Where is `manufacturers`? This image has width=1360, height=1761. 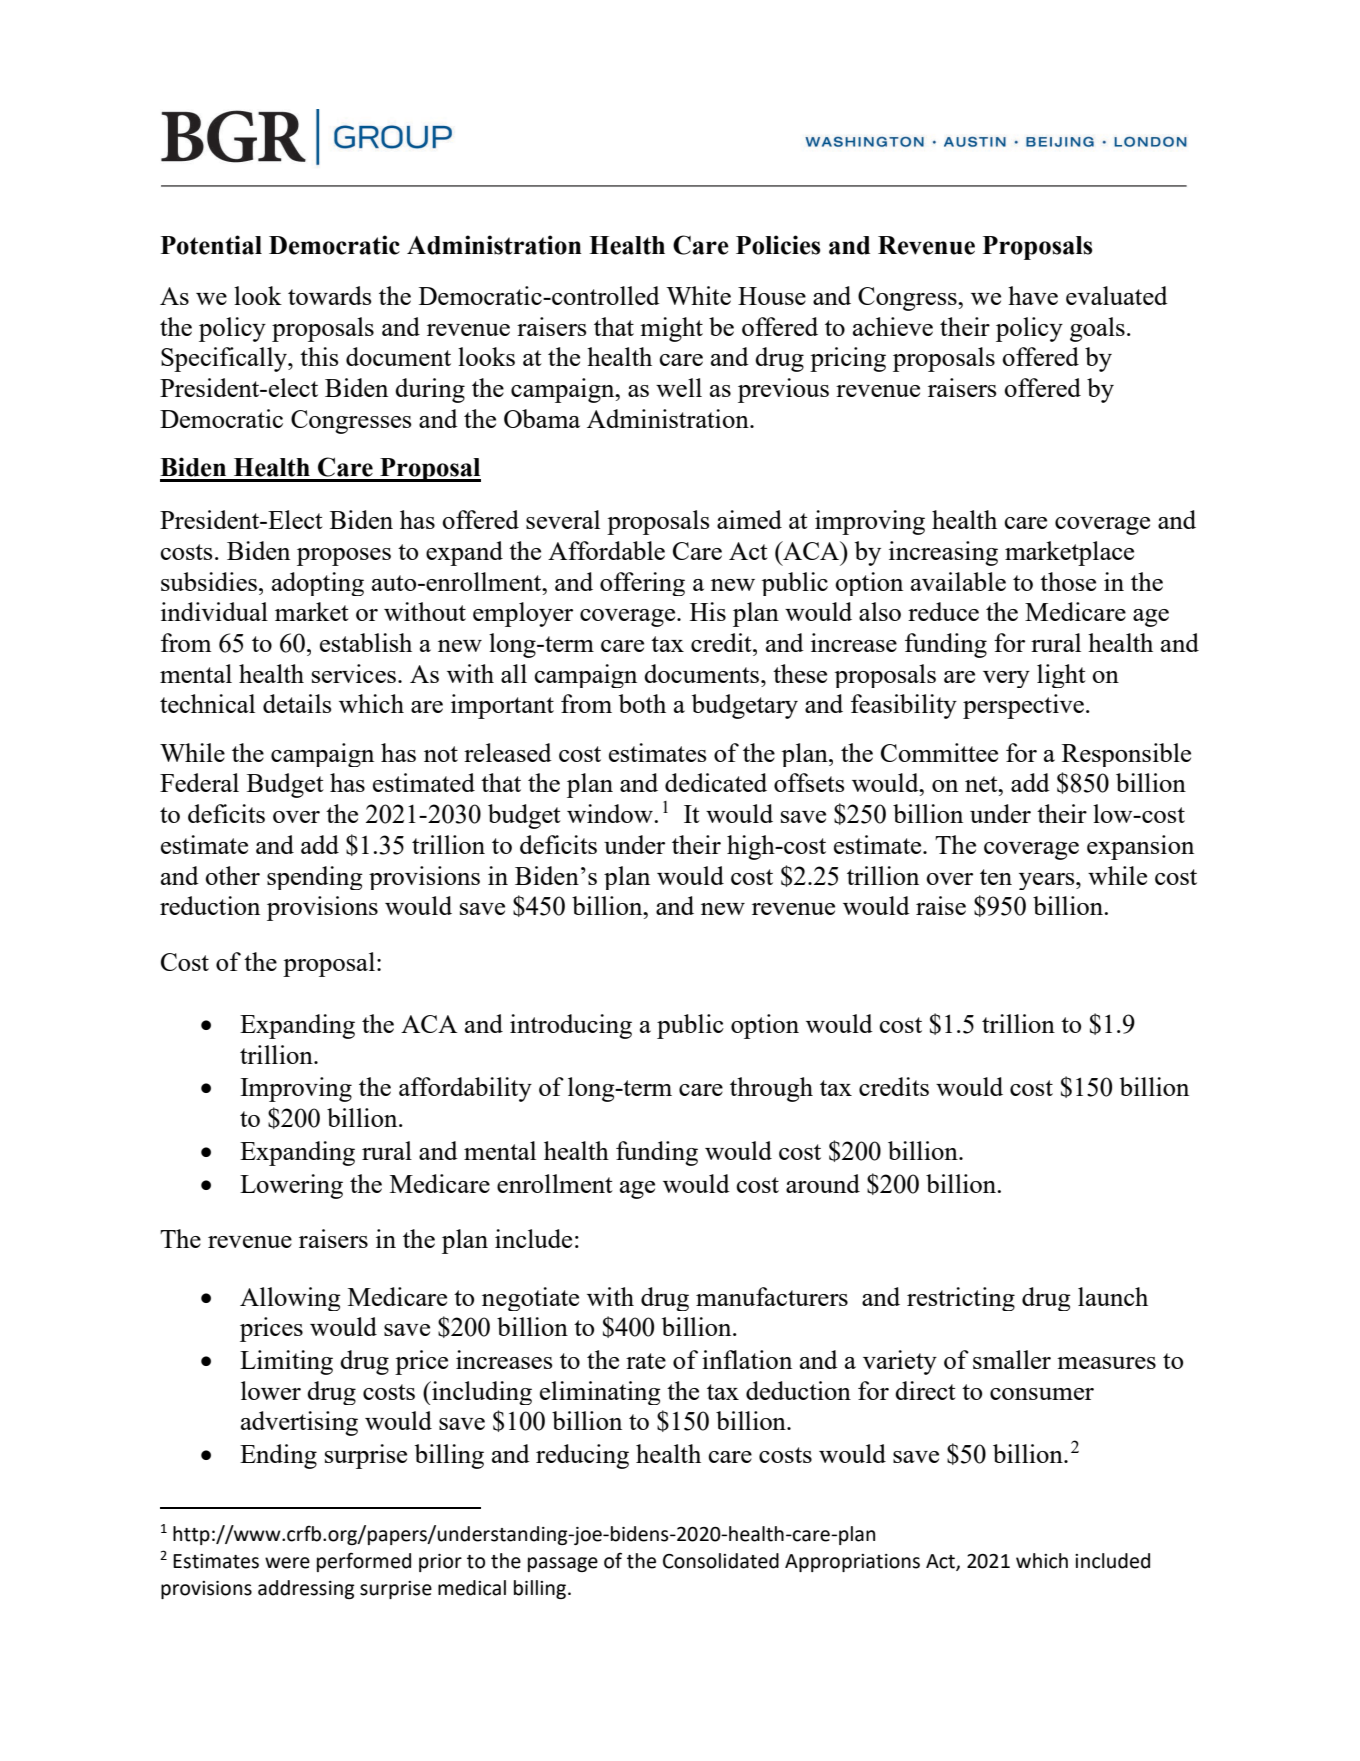 manufacturers is located at coordinates (772, 1296).
